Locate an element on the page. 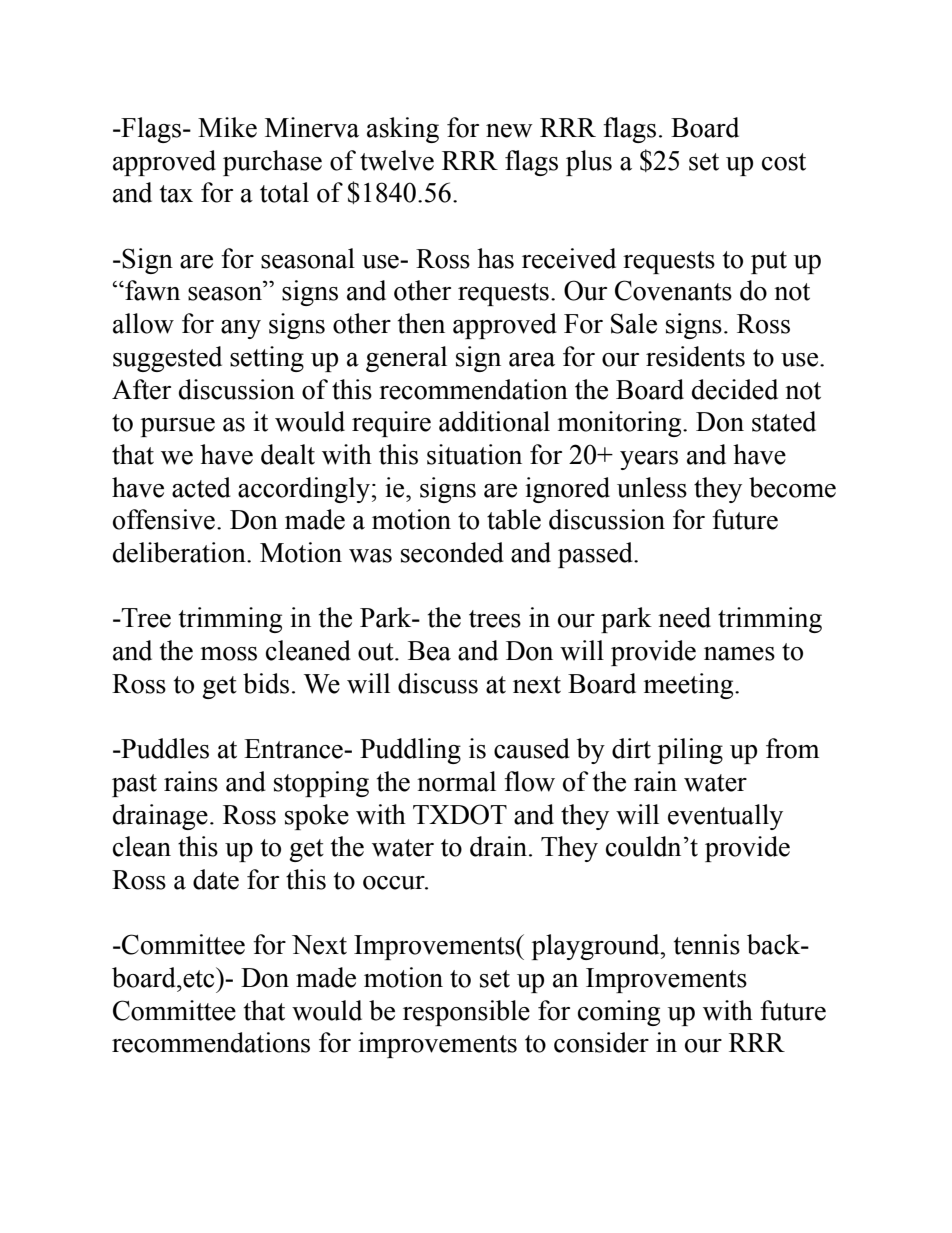 The width and height of the page is (952, 1233). piling is located at coordinates (690, 751).
